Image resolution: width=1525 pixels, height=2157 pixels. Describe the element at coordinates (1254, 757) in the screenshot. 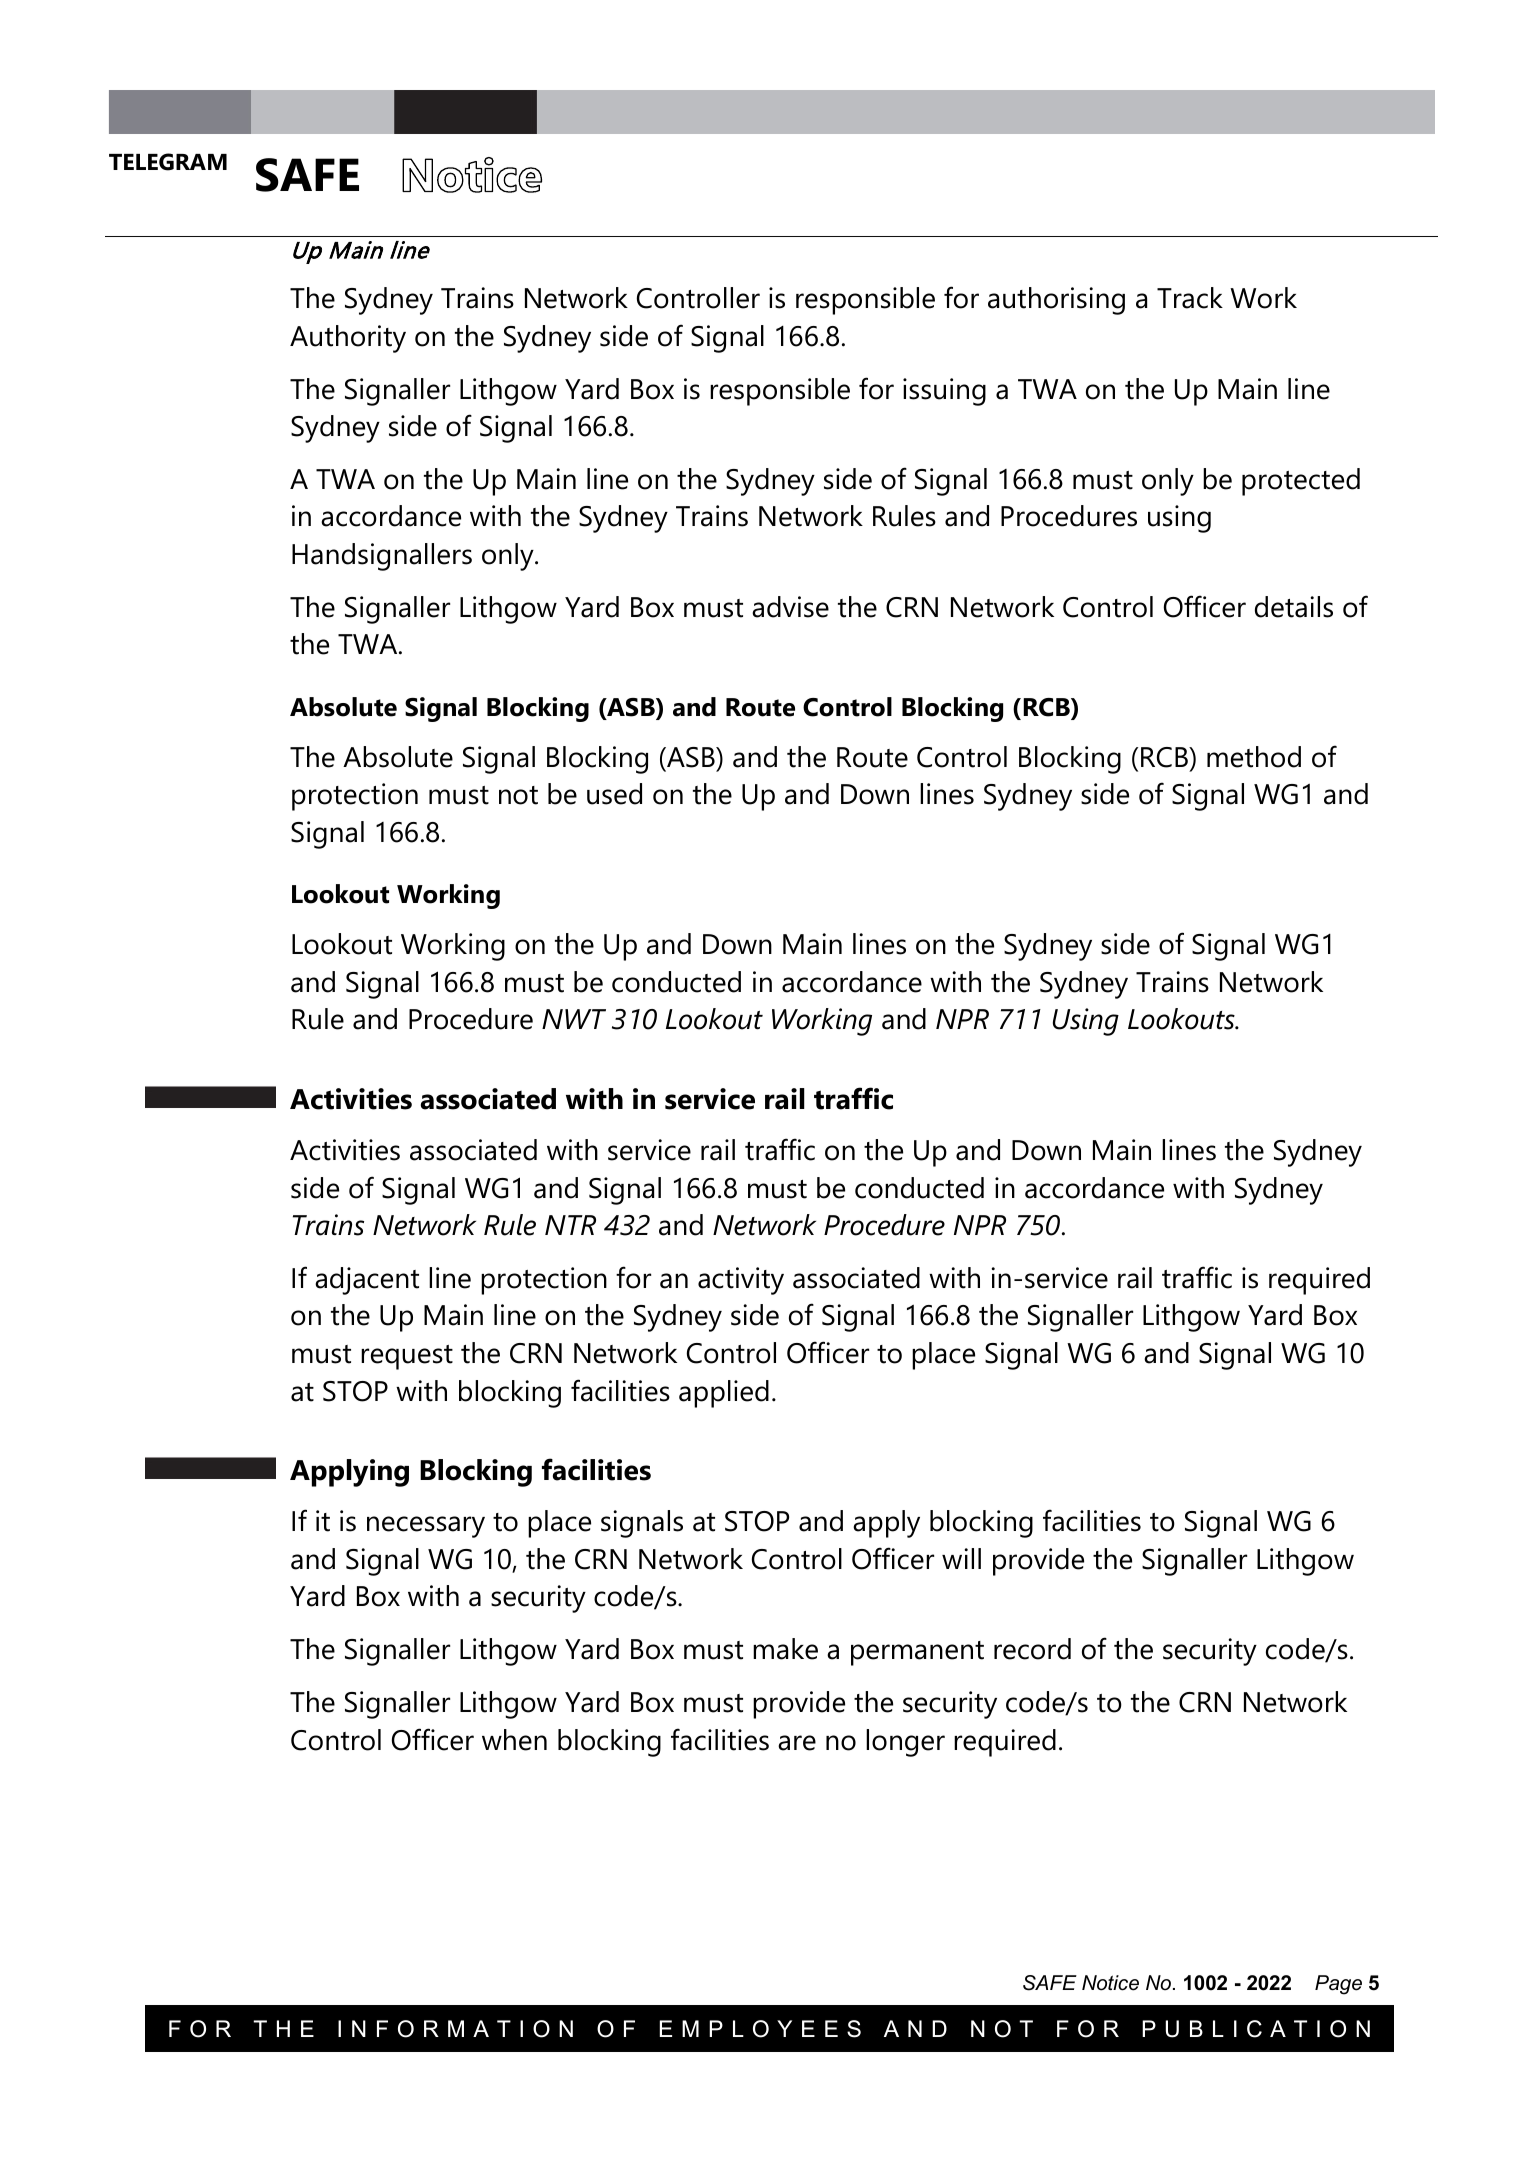

I see `method` at that location.
